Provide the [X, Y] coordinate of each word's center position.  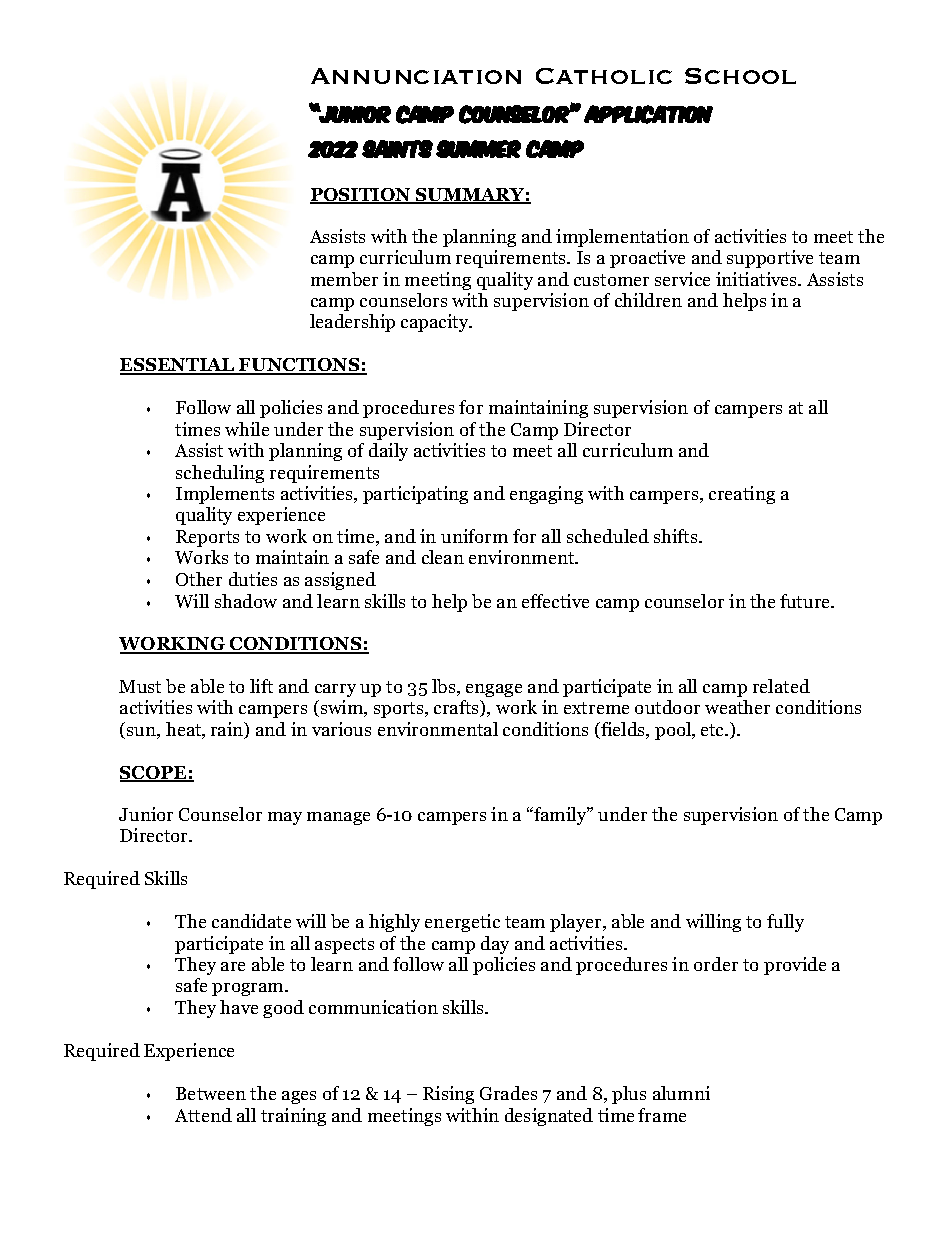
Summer [478, 149]
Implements [225, 495]
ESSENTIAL [178, 366]
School [740, 76]
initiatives [758, 279]
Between [211, 1093]
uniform [474, 536]
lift [261, 686]
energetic [462, 923]
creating [742, 495]
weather [737, 707]
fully [785, 923]
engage [494, 690]
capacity [436, 323]
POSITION [361, 196]
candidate [251, 921]
